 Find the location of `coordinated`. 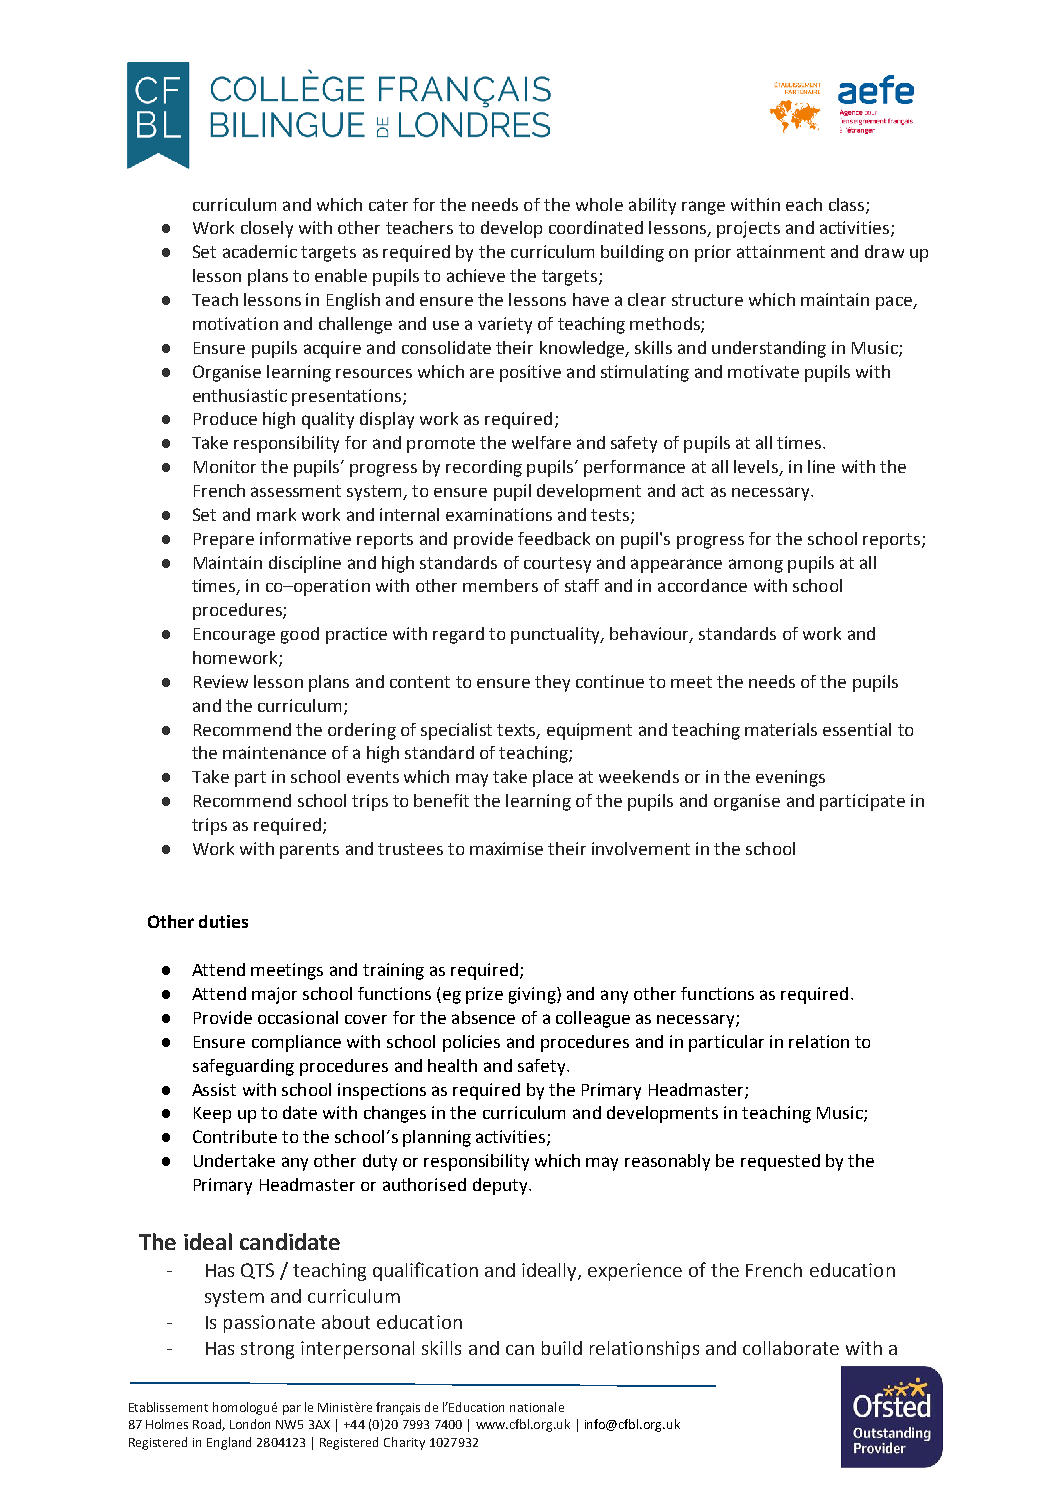

coordinated is located at coordinates (596, 227).
